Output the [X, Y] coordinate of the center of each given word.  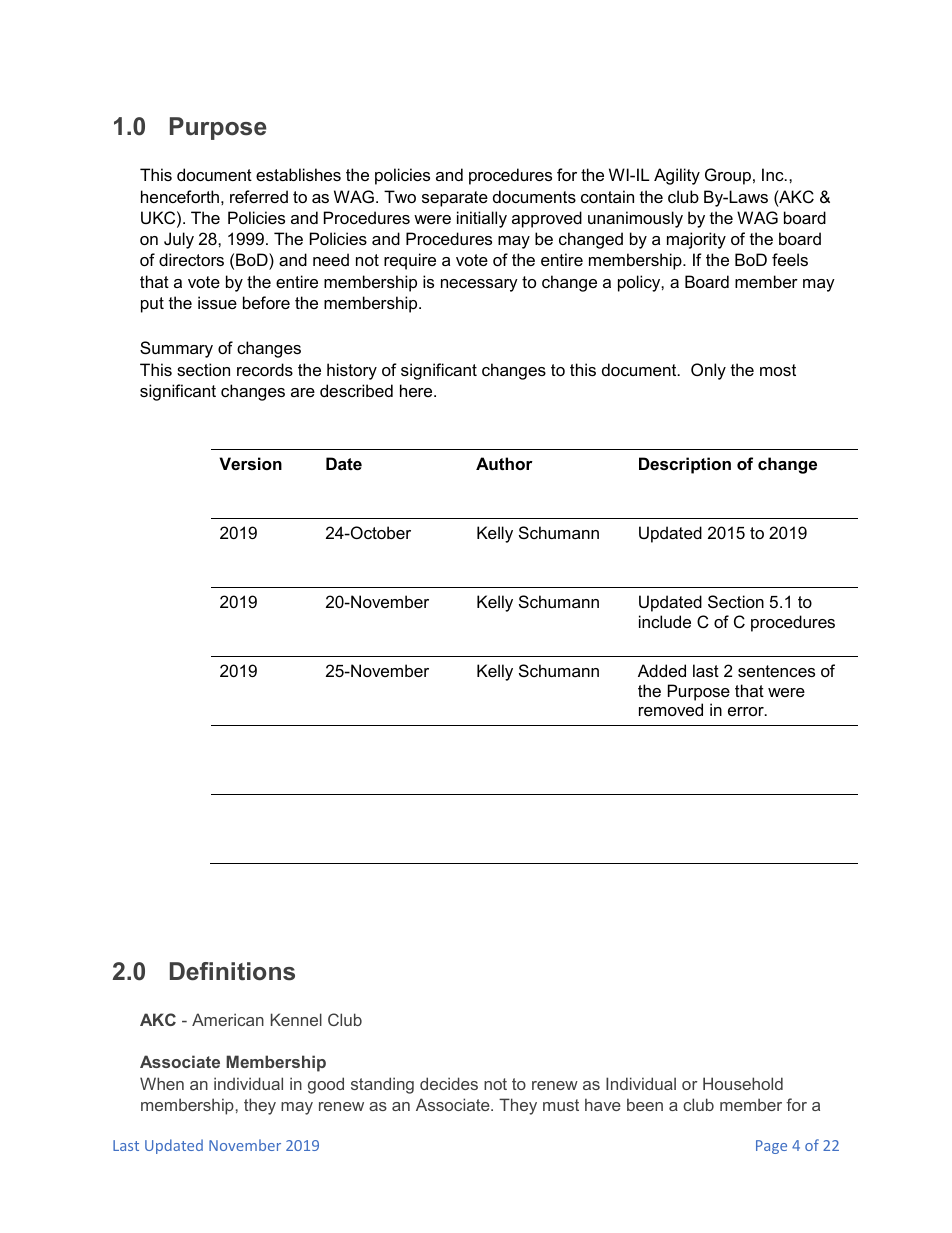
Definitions [232, 971]
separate [455, 199]
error [747, 711]
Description [685, 465]
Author [504, 463]
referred [259, 196]
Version [250, 463]
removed [671, 709]
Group [728, 176]
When [162, 1083]
